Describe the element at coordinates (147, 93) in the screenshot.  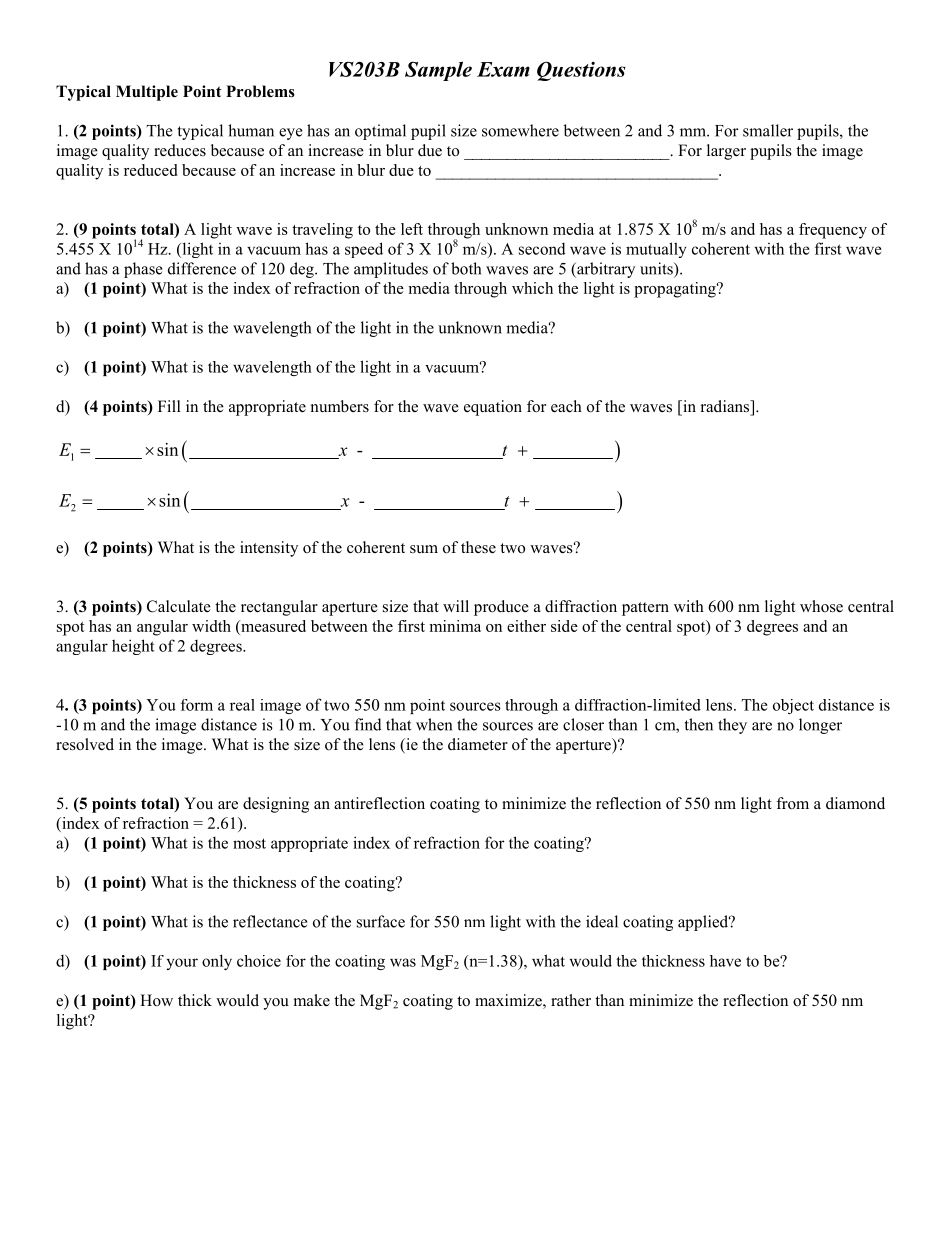
I see `Multiple` at that location.
